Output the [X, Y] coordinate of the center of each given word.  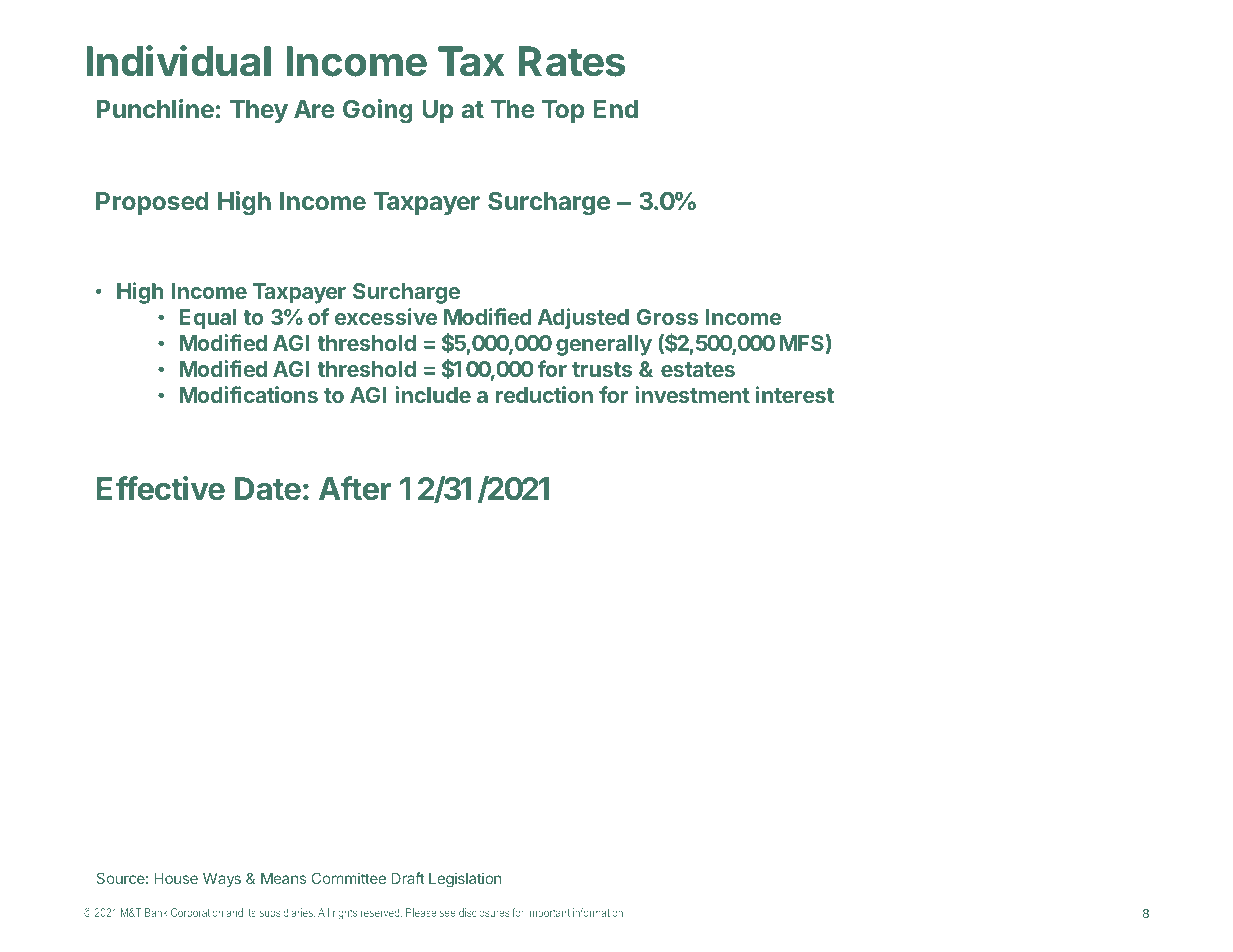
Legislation [465, 881]
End [615, 109]
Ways [221, 881]
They [259, 111]
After [355, 488]
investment [692, 394]
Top [563, 111]
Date [268, 489]
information [599, 912]
